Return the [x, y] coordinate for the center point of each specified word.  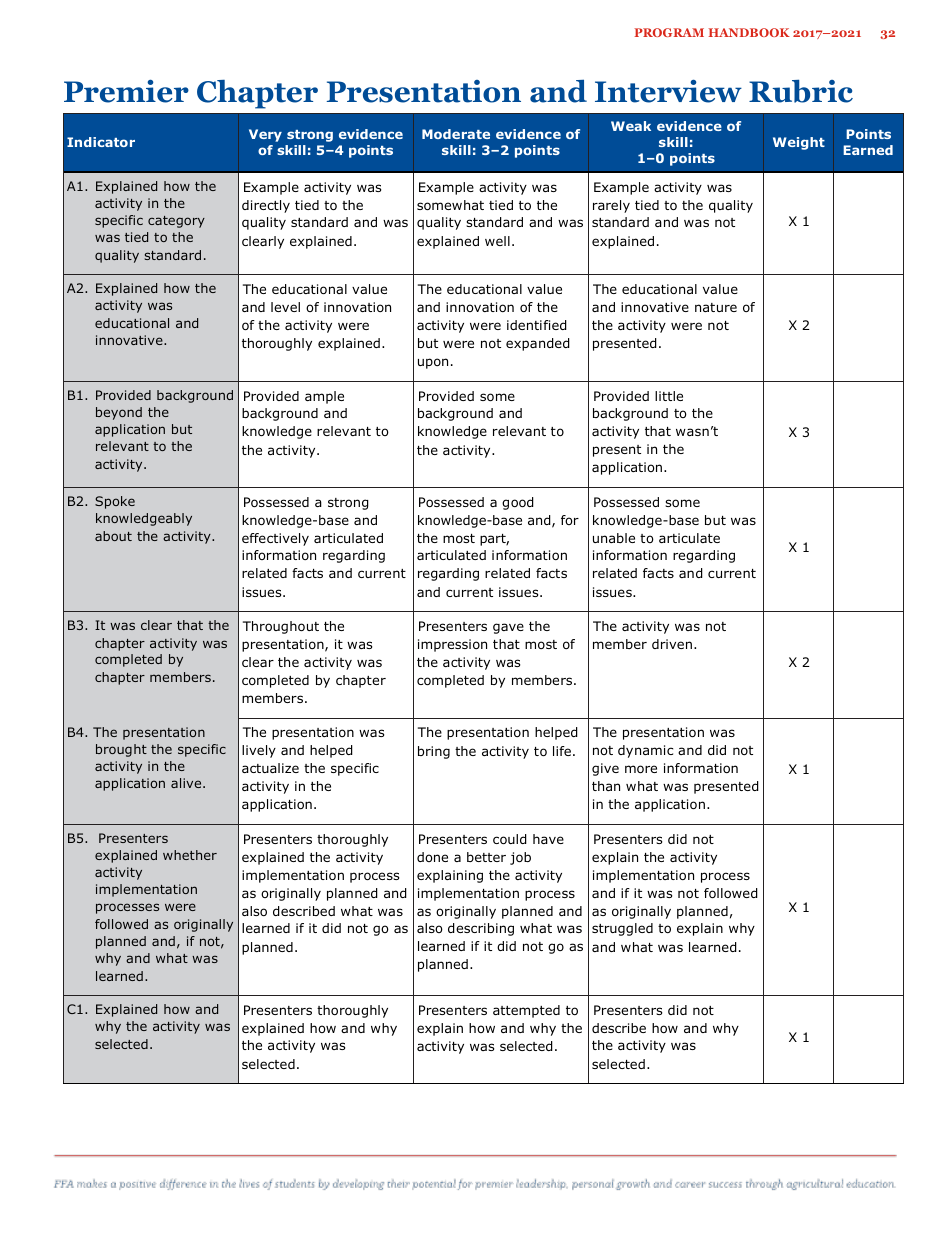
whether [190, 855]
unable [614, 538]
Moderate [456, 134]
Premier [126, 91]
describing [481, 929]
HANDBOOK [749, 32]
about [113, 536]
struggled [622, 929]
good [518, 503]
